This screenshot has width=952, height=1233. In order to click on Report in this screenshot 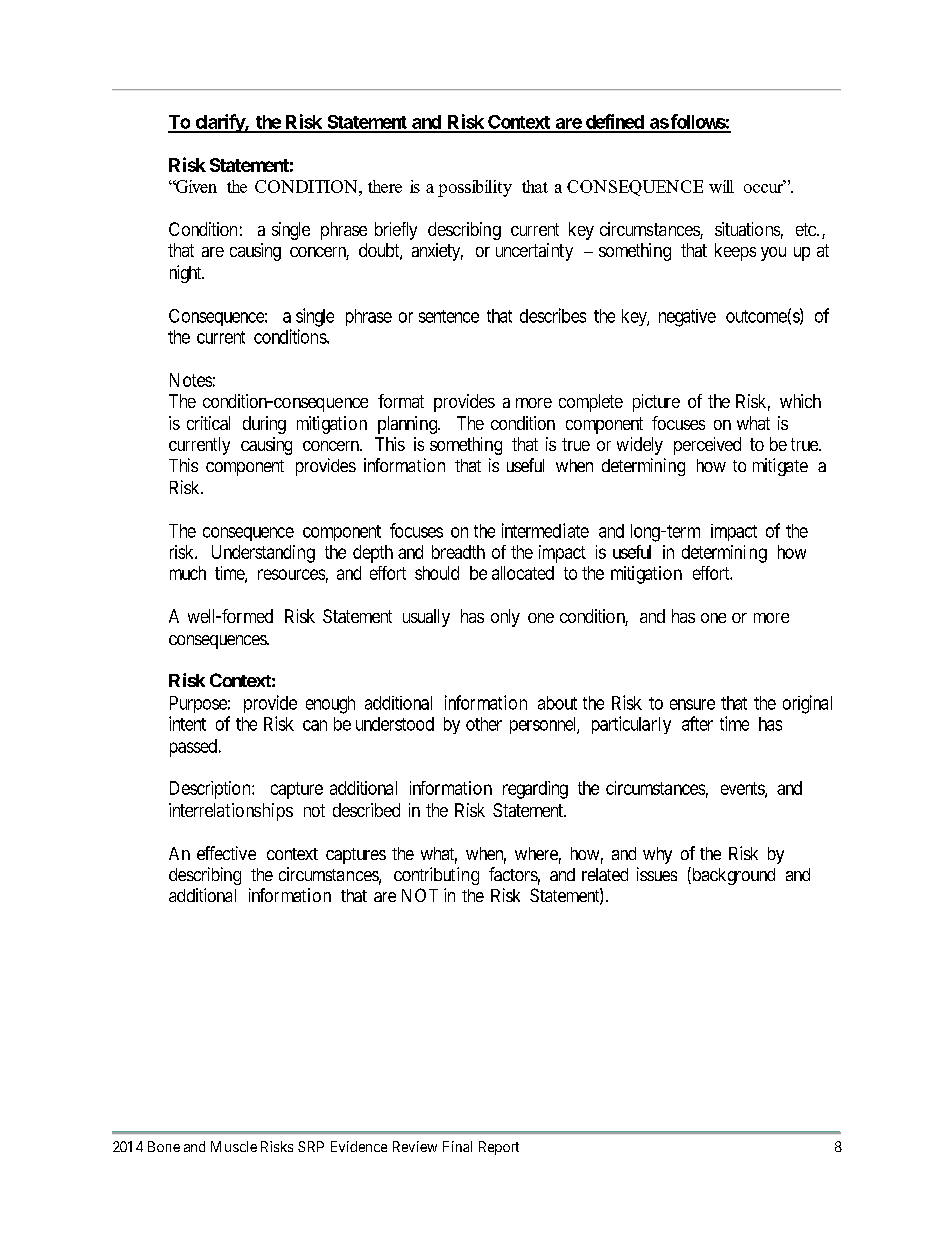, I will do `click(499, 1148)`.
